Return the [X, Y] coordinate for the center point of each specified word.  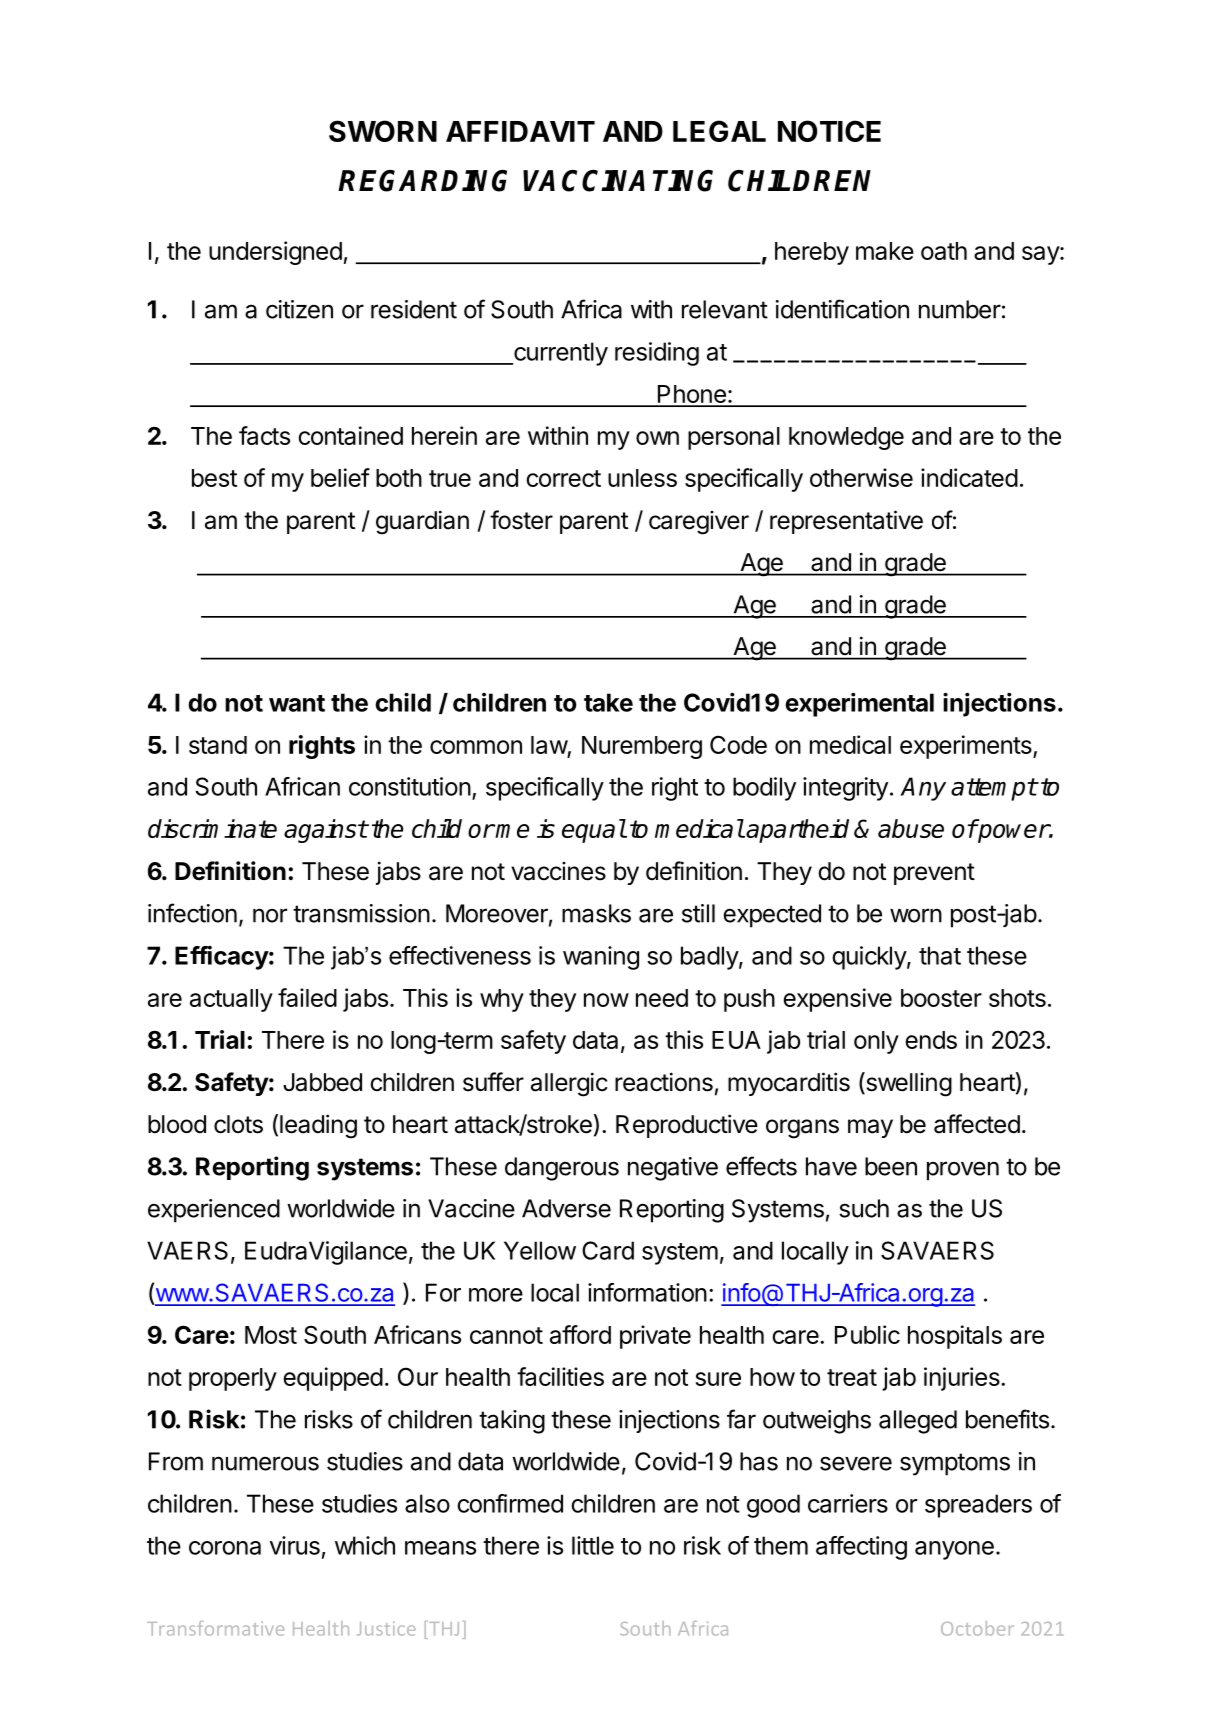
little [593, 1545]
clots [238, 1124]
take [608, 702]
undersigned [275, 253]
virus [295, 1545]
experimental [859, 704]
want [297, 703]
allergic [569, 1084]
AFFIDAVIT [520, 131]
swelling [908, 1084]
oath [944, 251]
